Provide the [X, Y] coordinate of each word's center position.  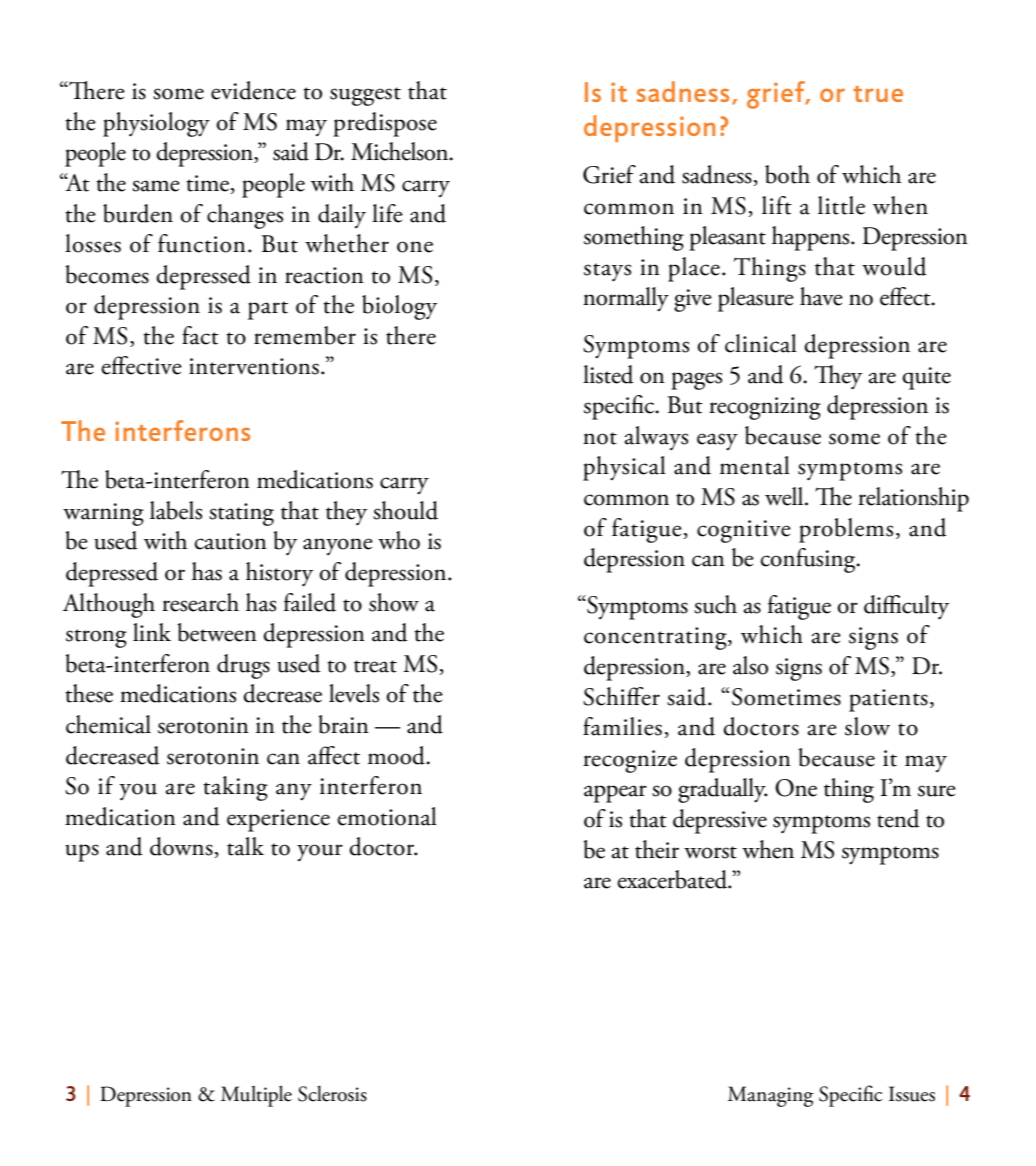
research [200, 602]
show [394, 602]
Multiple [256, 1096]
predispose [385, 124]
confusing [809, 560]
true [878, 94]
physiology [156, 124]
